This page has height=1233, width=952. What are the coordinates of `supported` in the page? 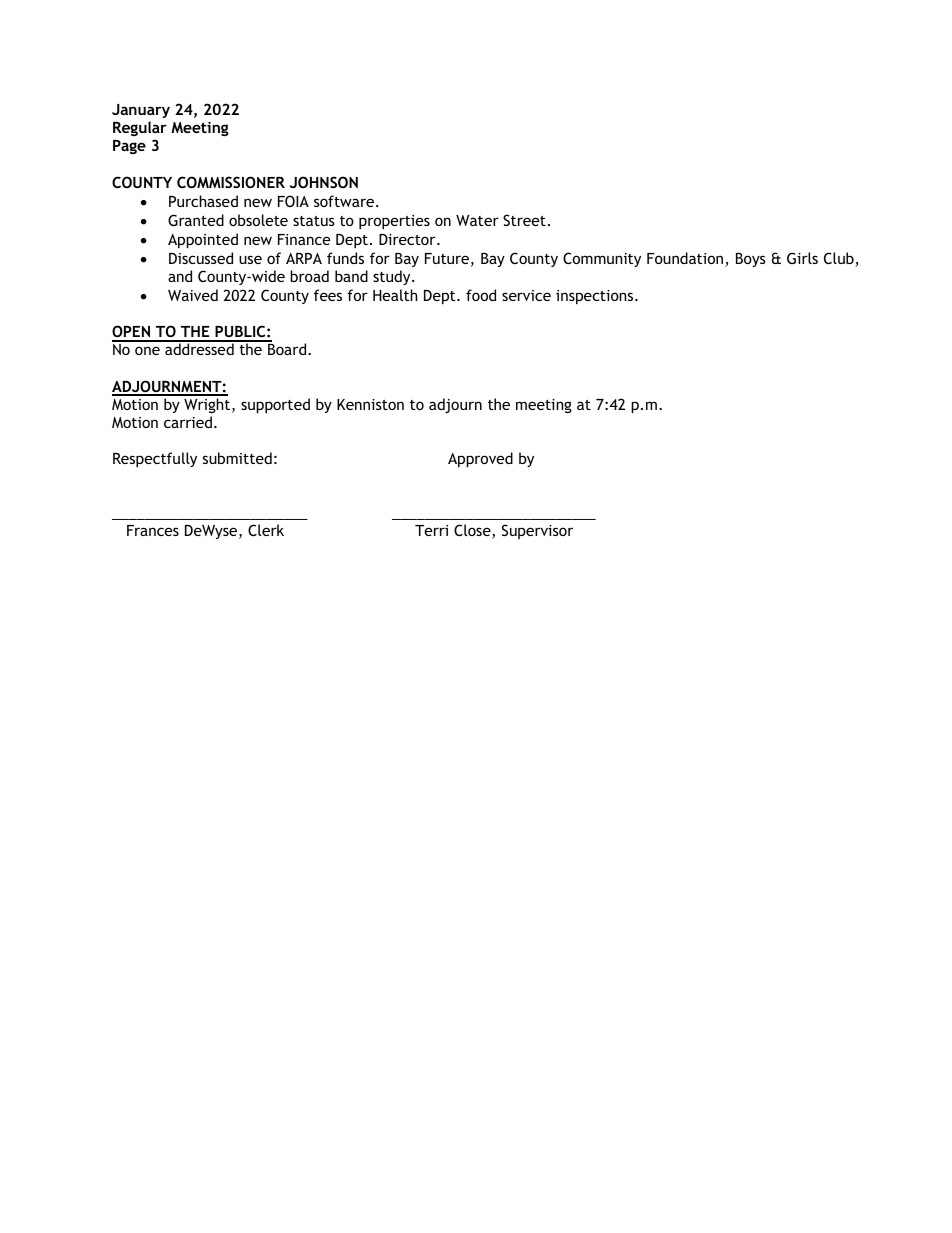 It's located at (275, 405).
